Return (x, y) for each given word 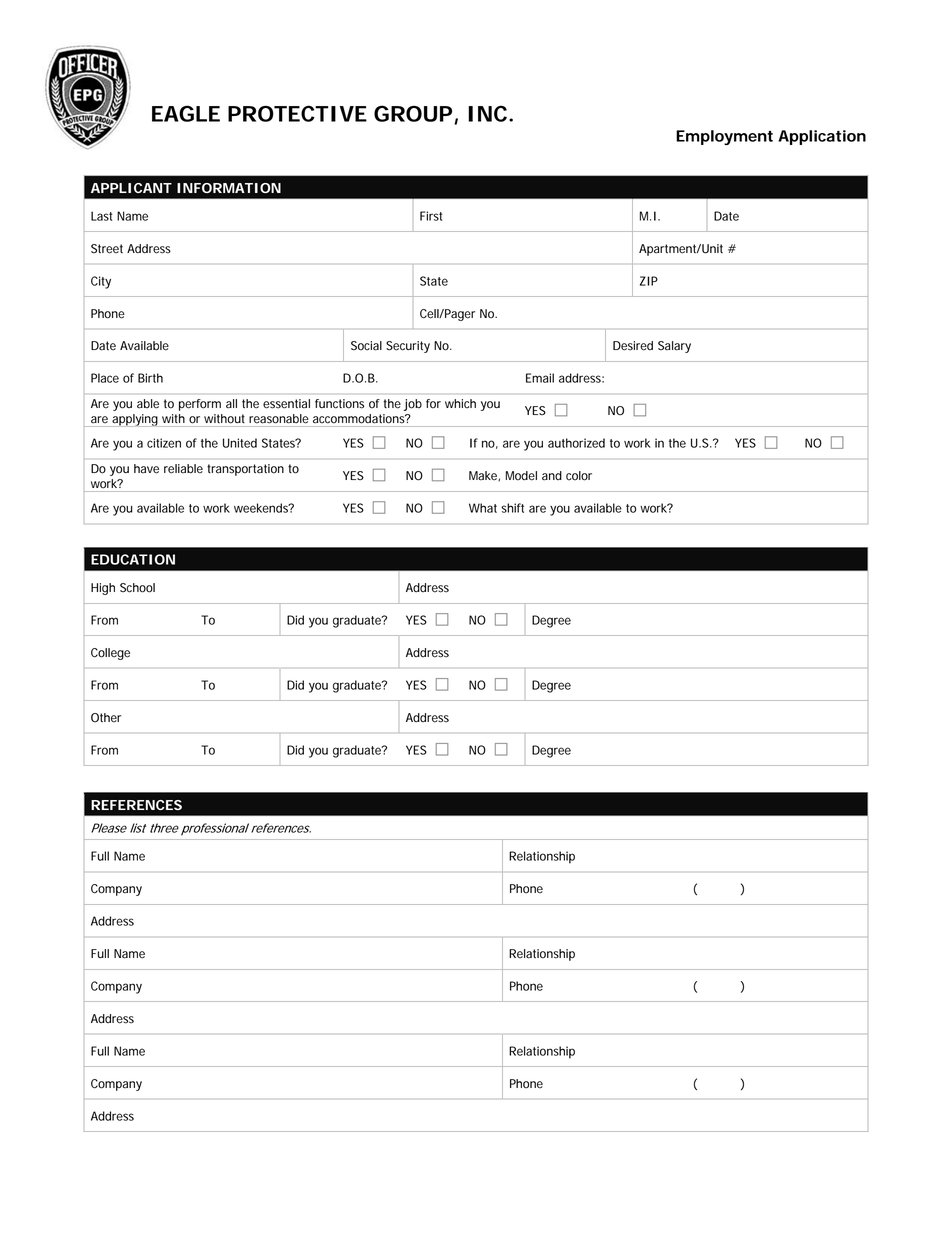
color (579, 476)
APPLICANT (131, 188)
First (431, 216)
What (483, 508)
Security (408, 347)
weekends (261, 508)
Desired (633, 346)
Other (106, 718)
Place (105, 378)
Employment (724, 137)
